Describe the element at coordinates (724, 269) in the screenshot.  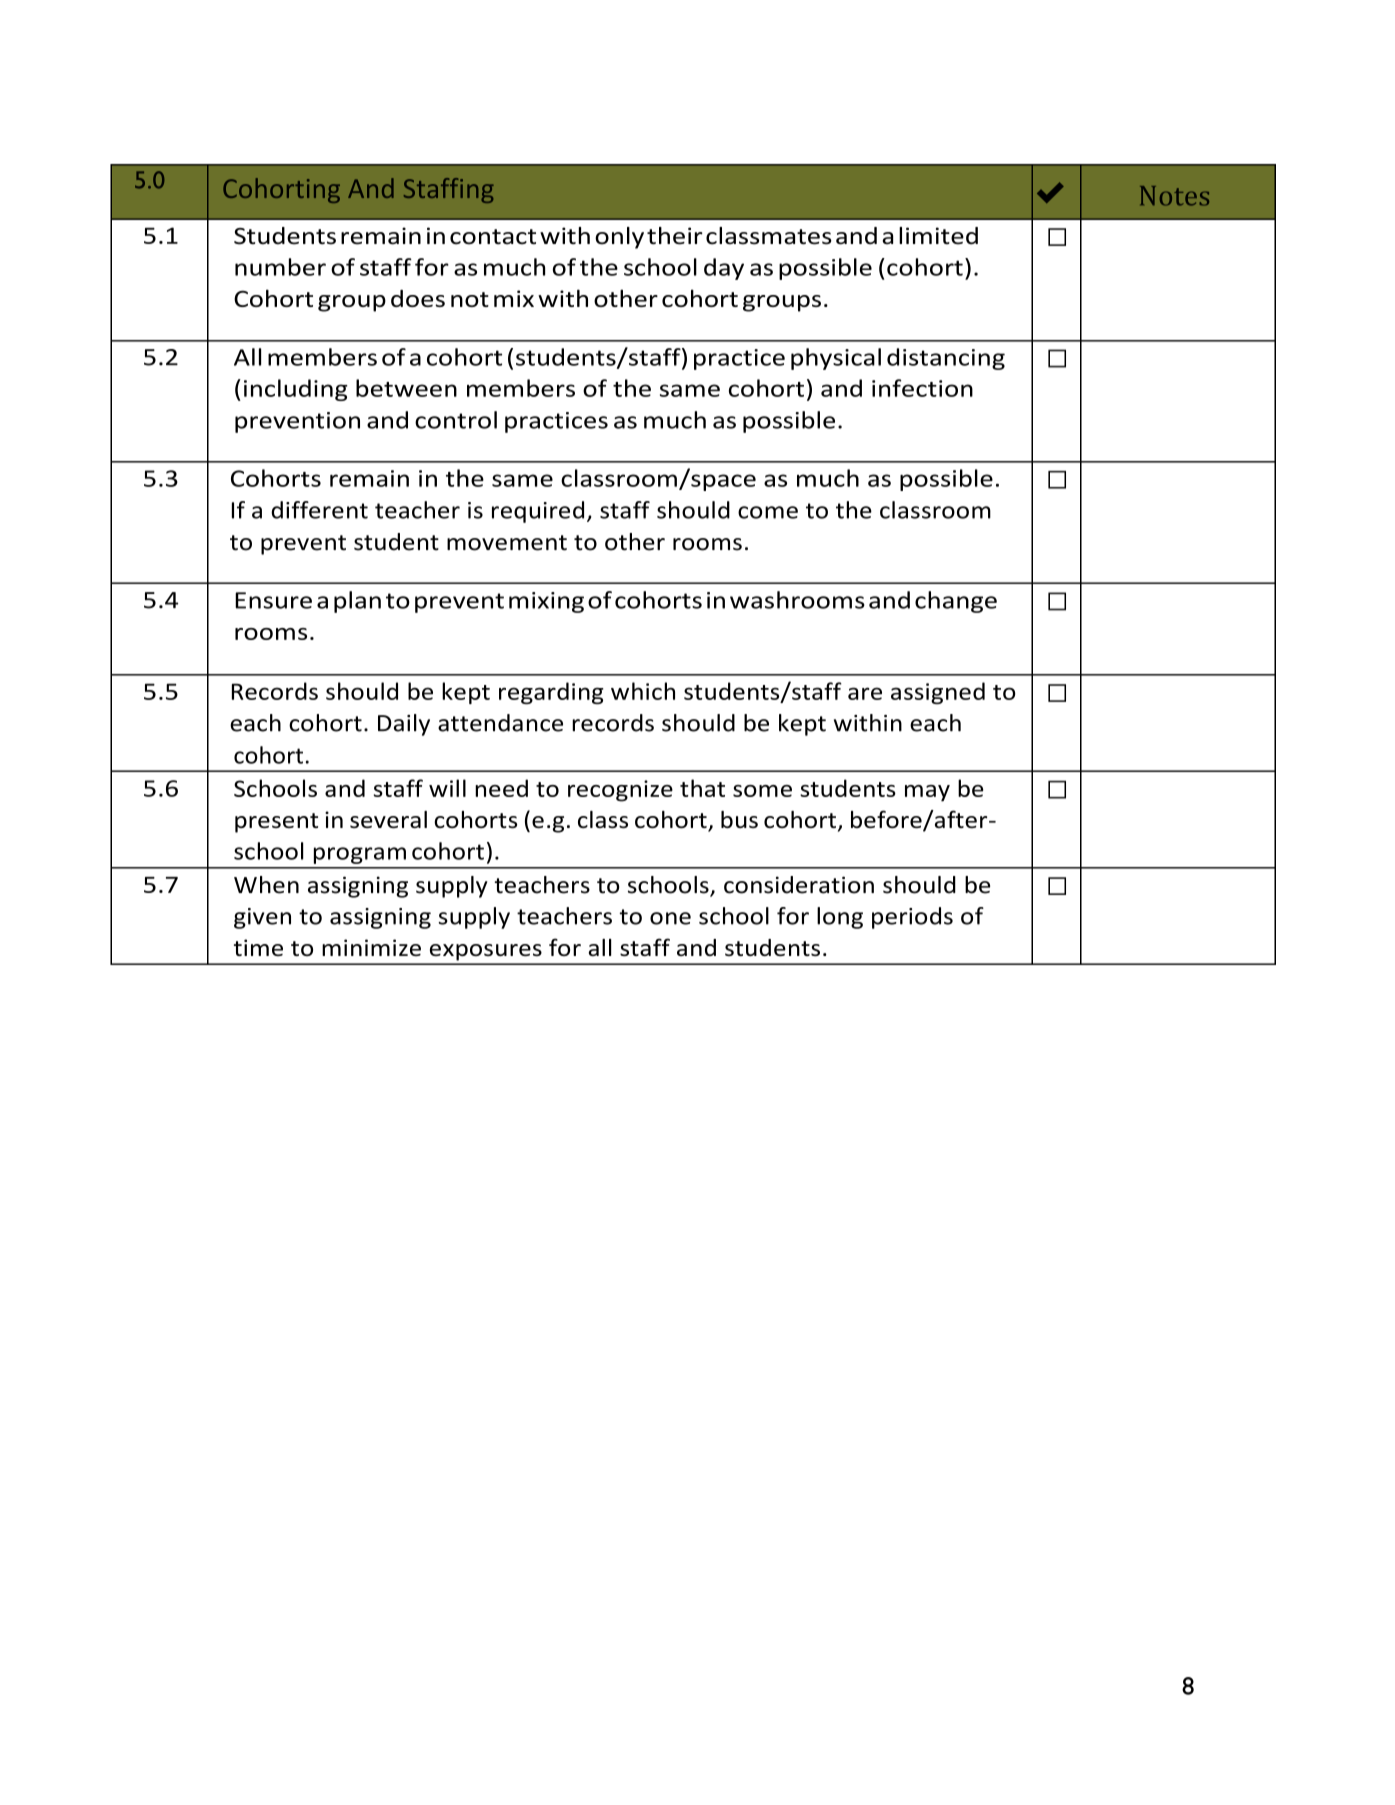
I see `day` at that location.
